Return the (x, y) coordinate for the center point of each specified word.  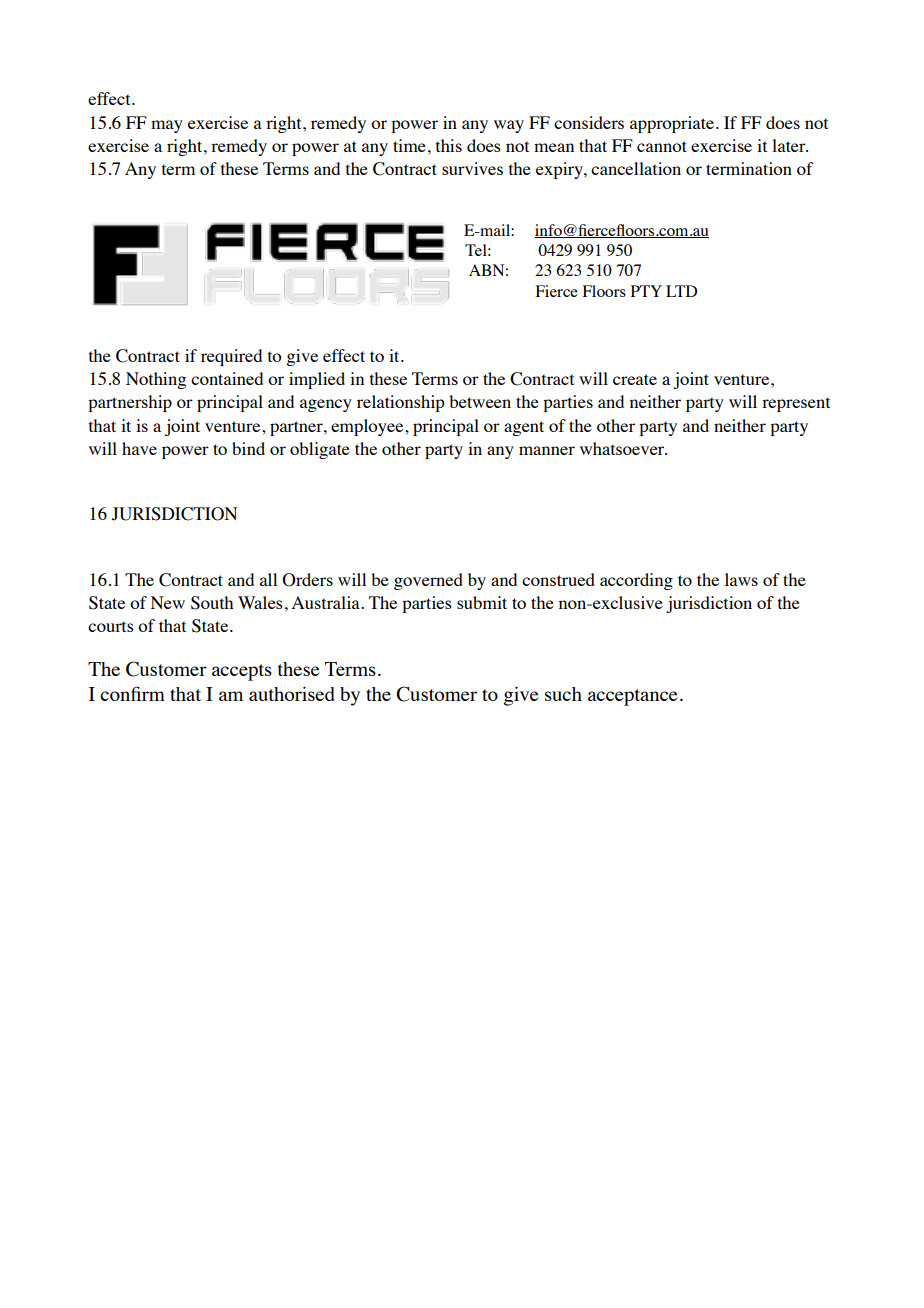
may (167, 126)
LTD (681, 291)
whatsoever (623, 448)
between (480, 401)
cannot (662, 146)
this (449, 145)
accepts (242, 672)
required (231, 357)
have (139, 448)
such (563, 694)
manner (547, 450)
